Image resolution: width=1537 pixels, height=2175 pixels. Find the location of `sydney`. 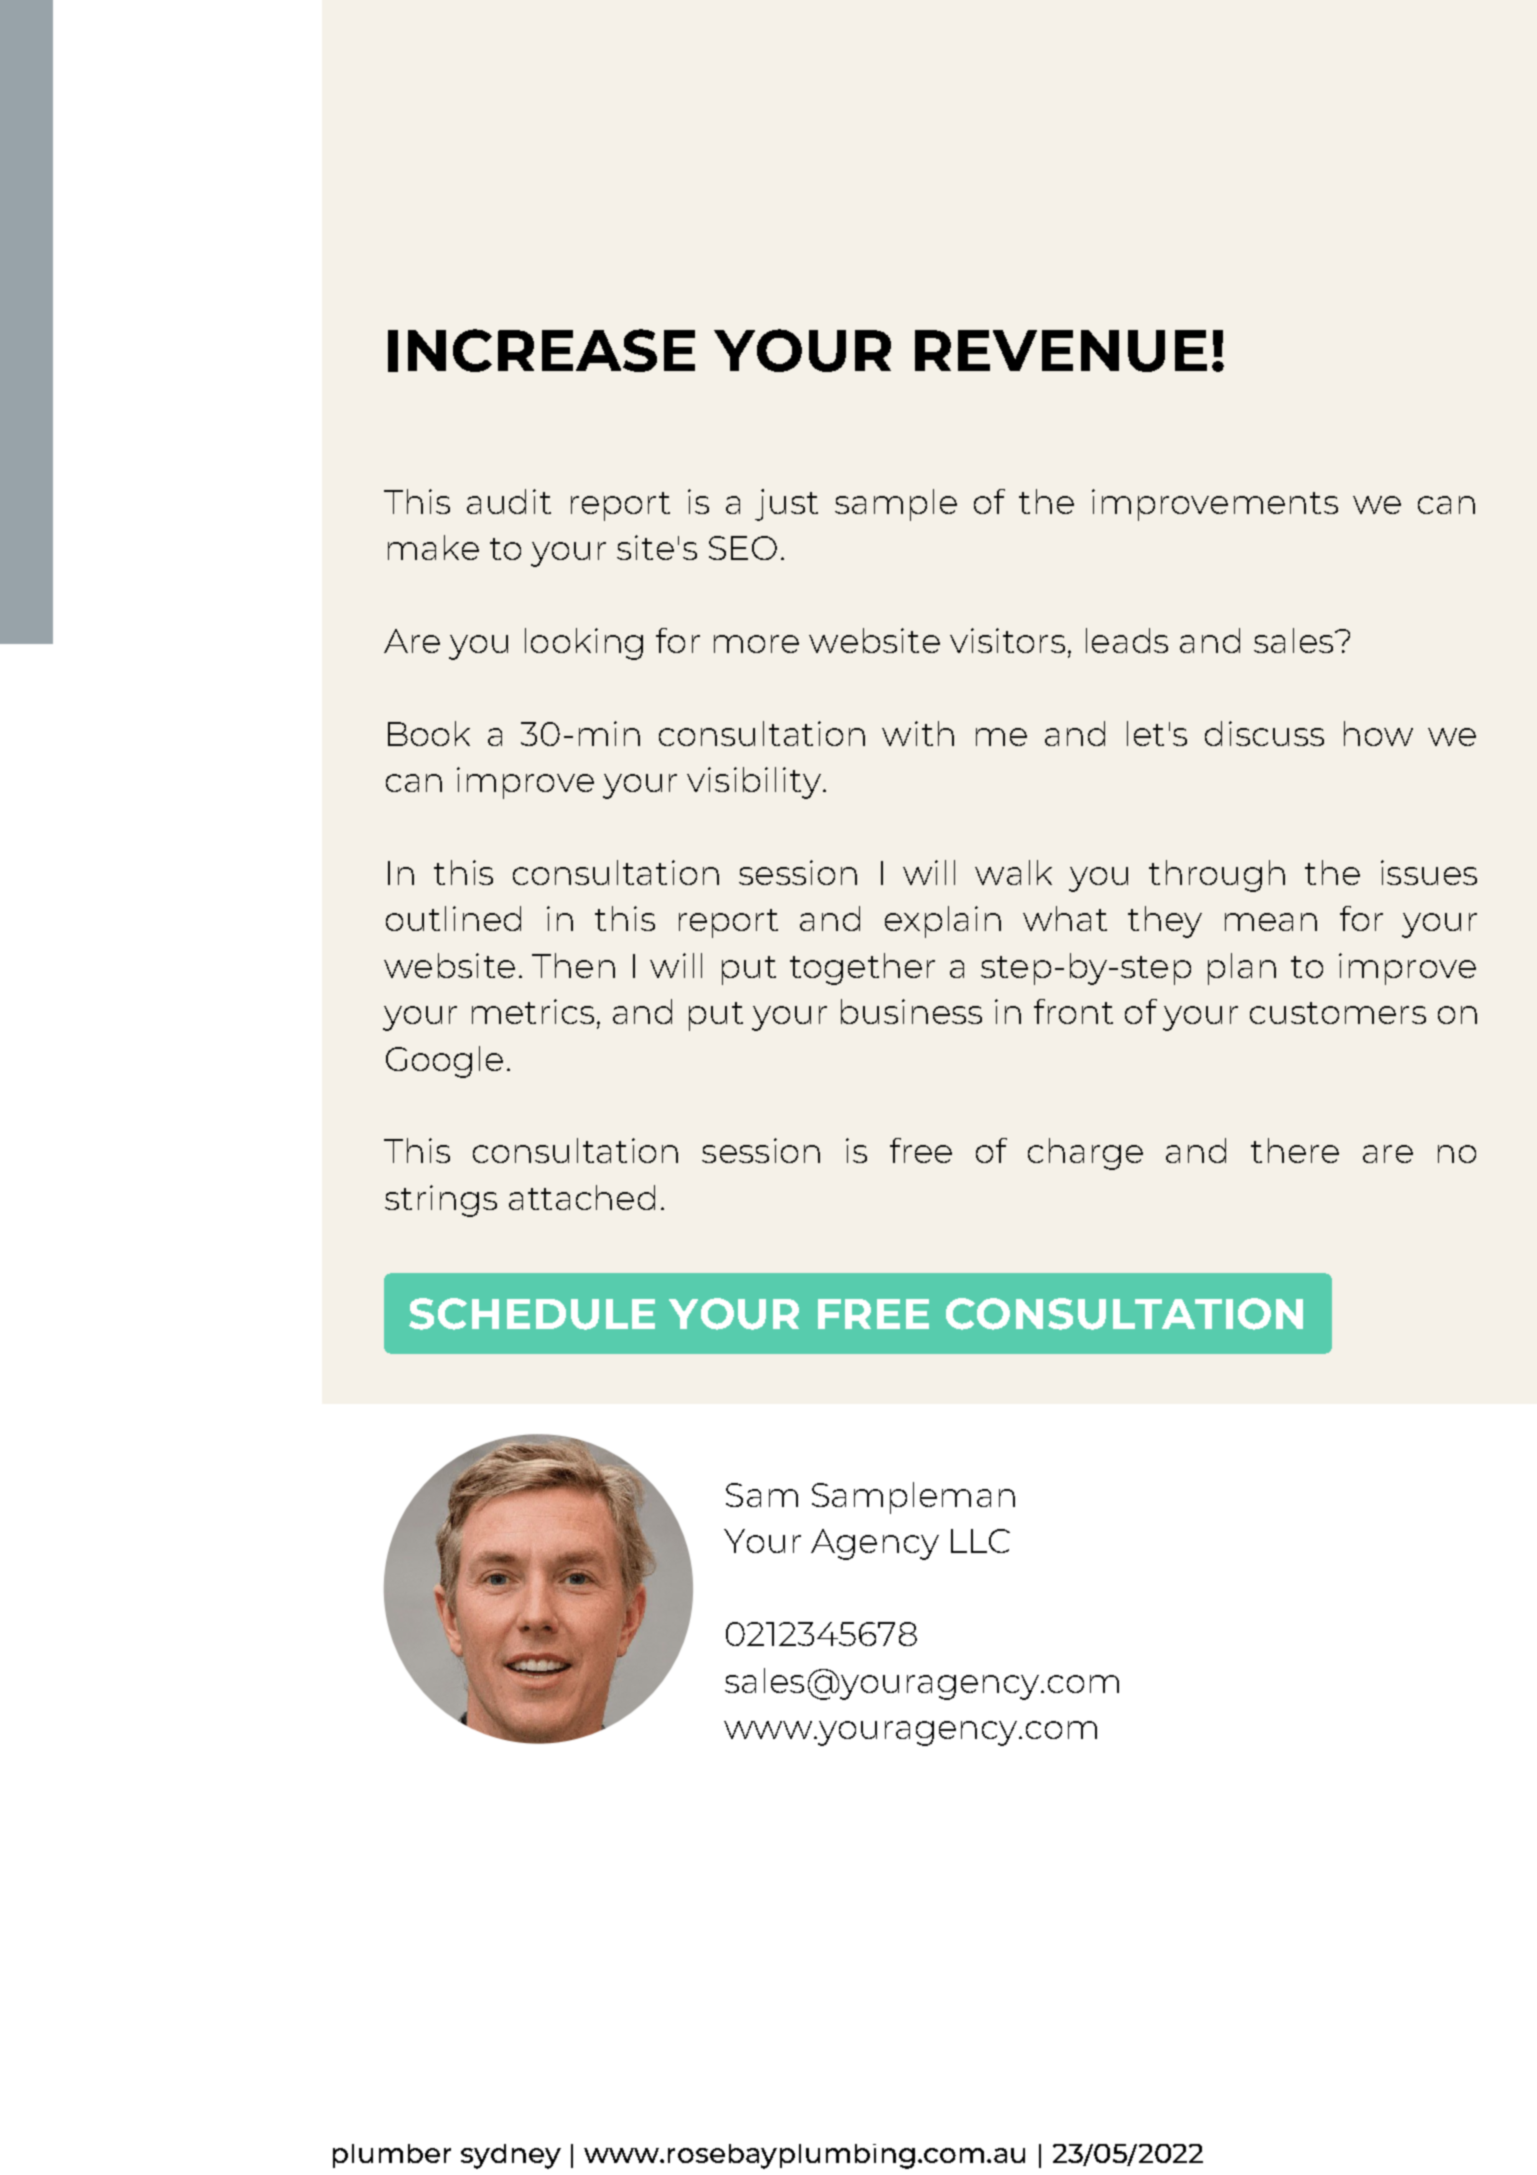

sydney is located at coordinates (511, 2156).
